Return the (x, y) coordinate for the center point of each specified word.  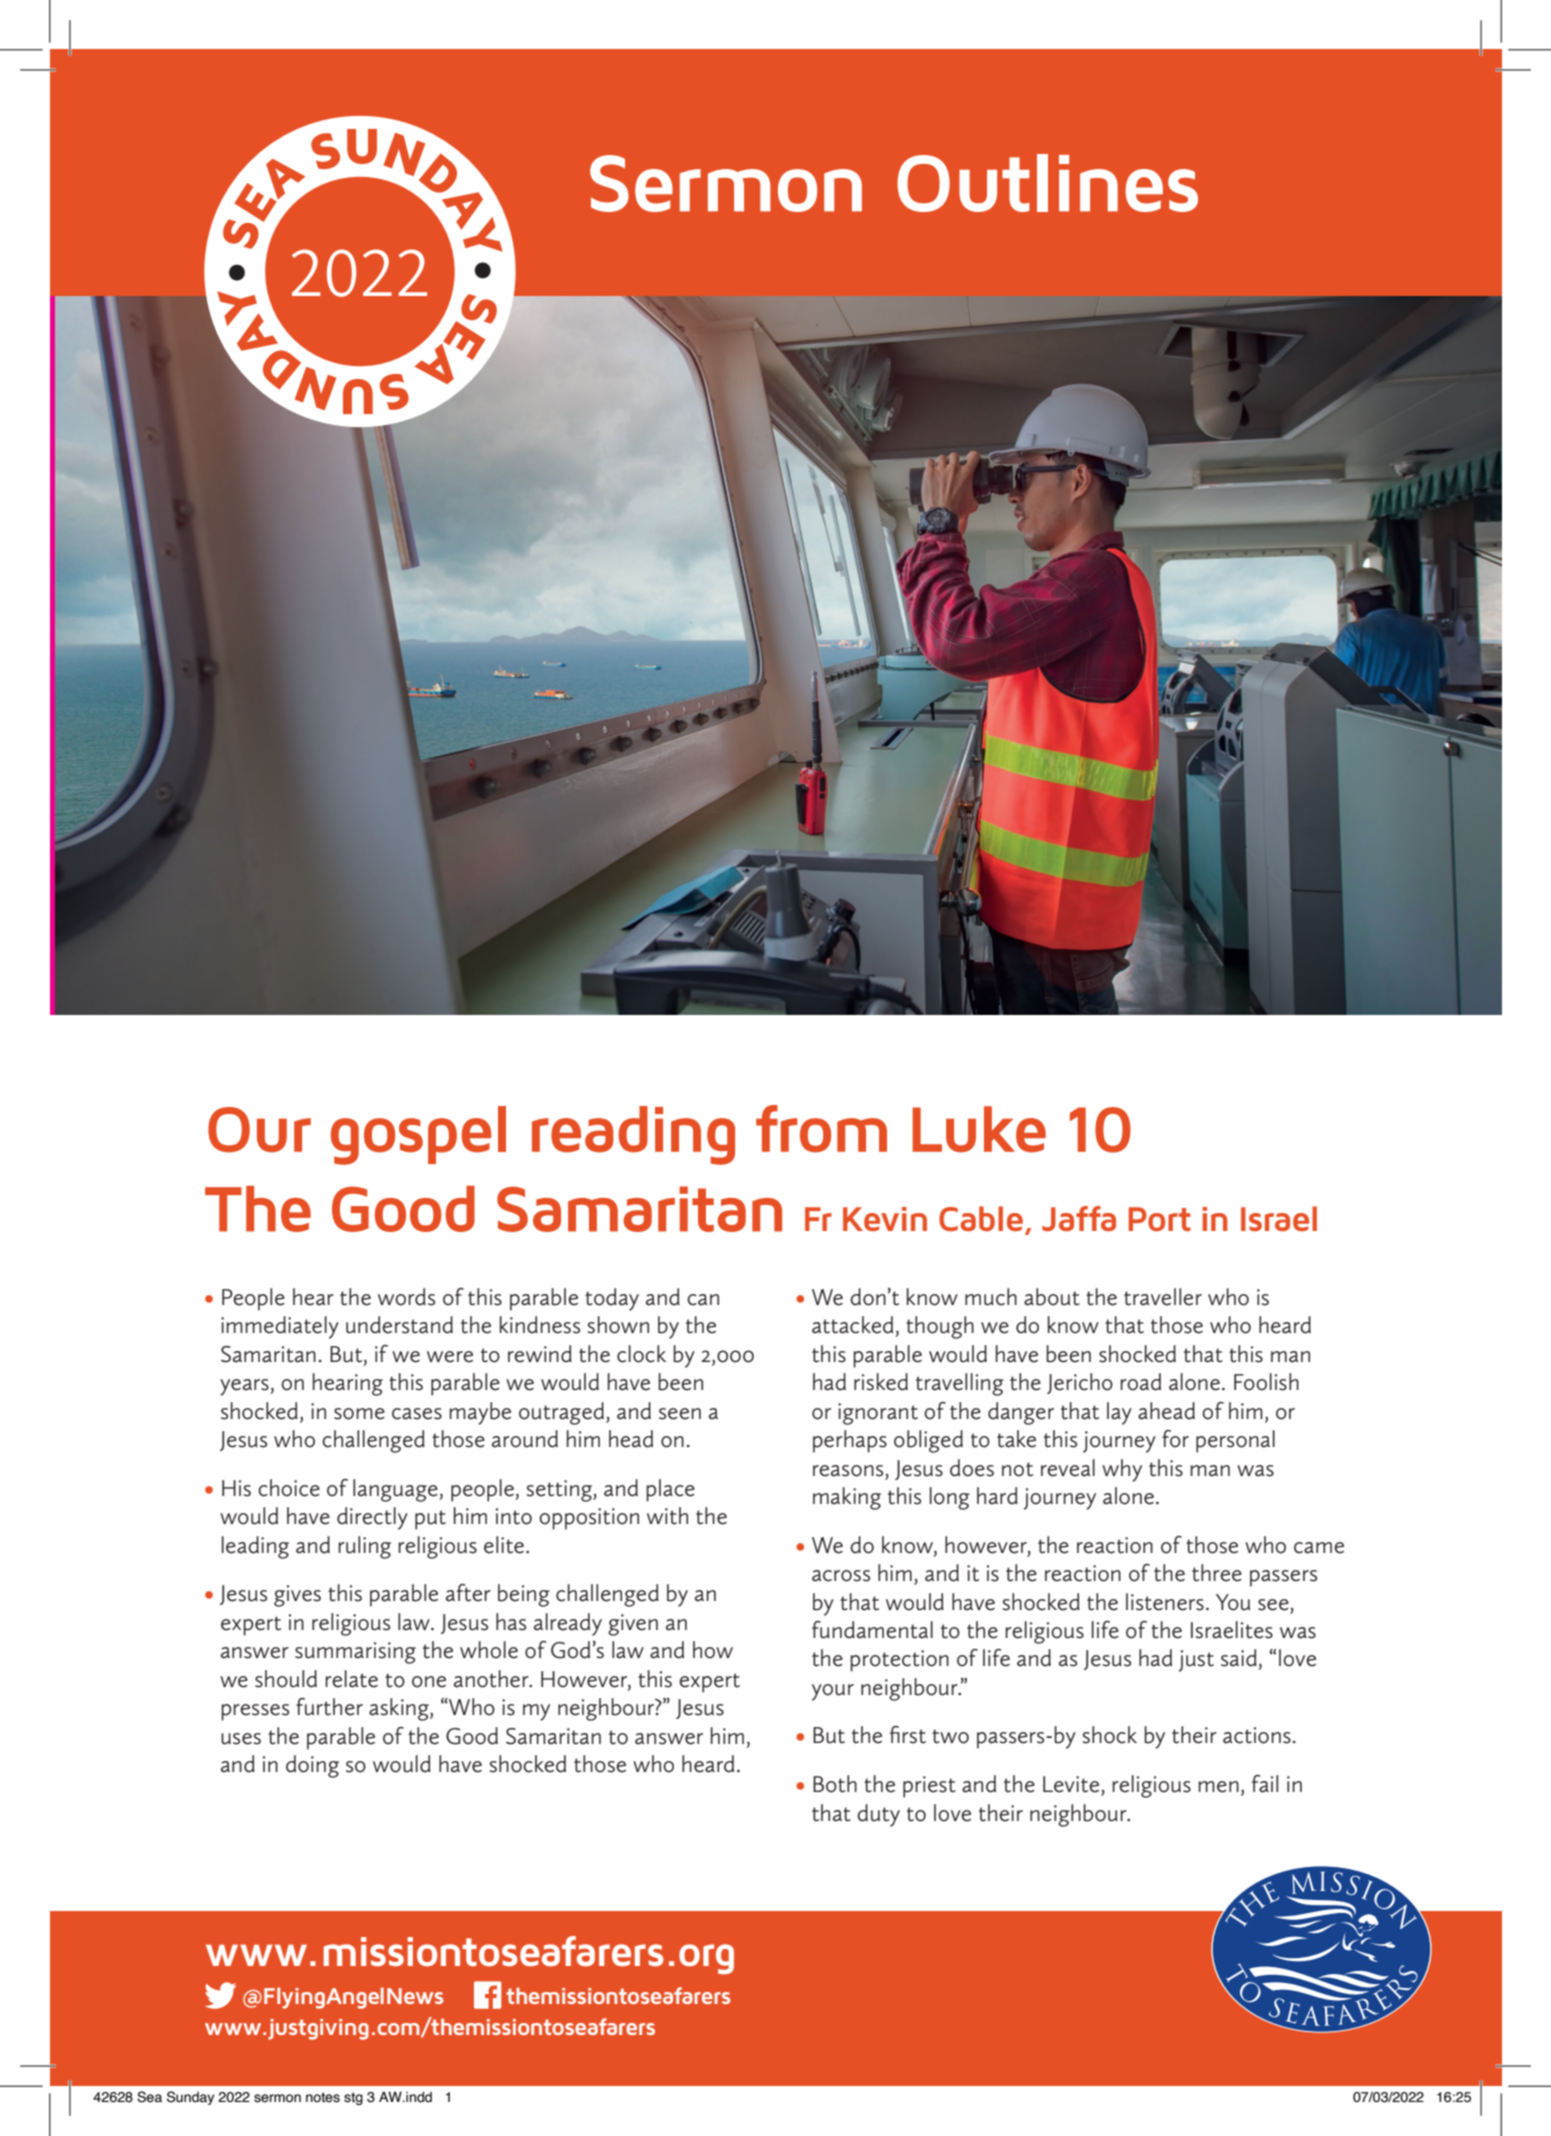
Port (1160, 1219)
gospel (418, 1135)
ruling (364, 1547)
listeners (1165, 1602)
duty (878, 1815)
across (841, 1576)
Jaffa (1079, 1218)
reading (633, 1135)
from (821, 1128)
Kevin (885, 1219)
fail (1264, 1784)
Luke (979, 1129)
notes (323, 2097)
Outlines (1047, 183)
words (406, 1297)
